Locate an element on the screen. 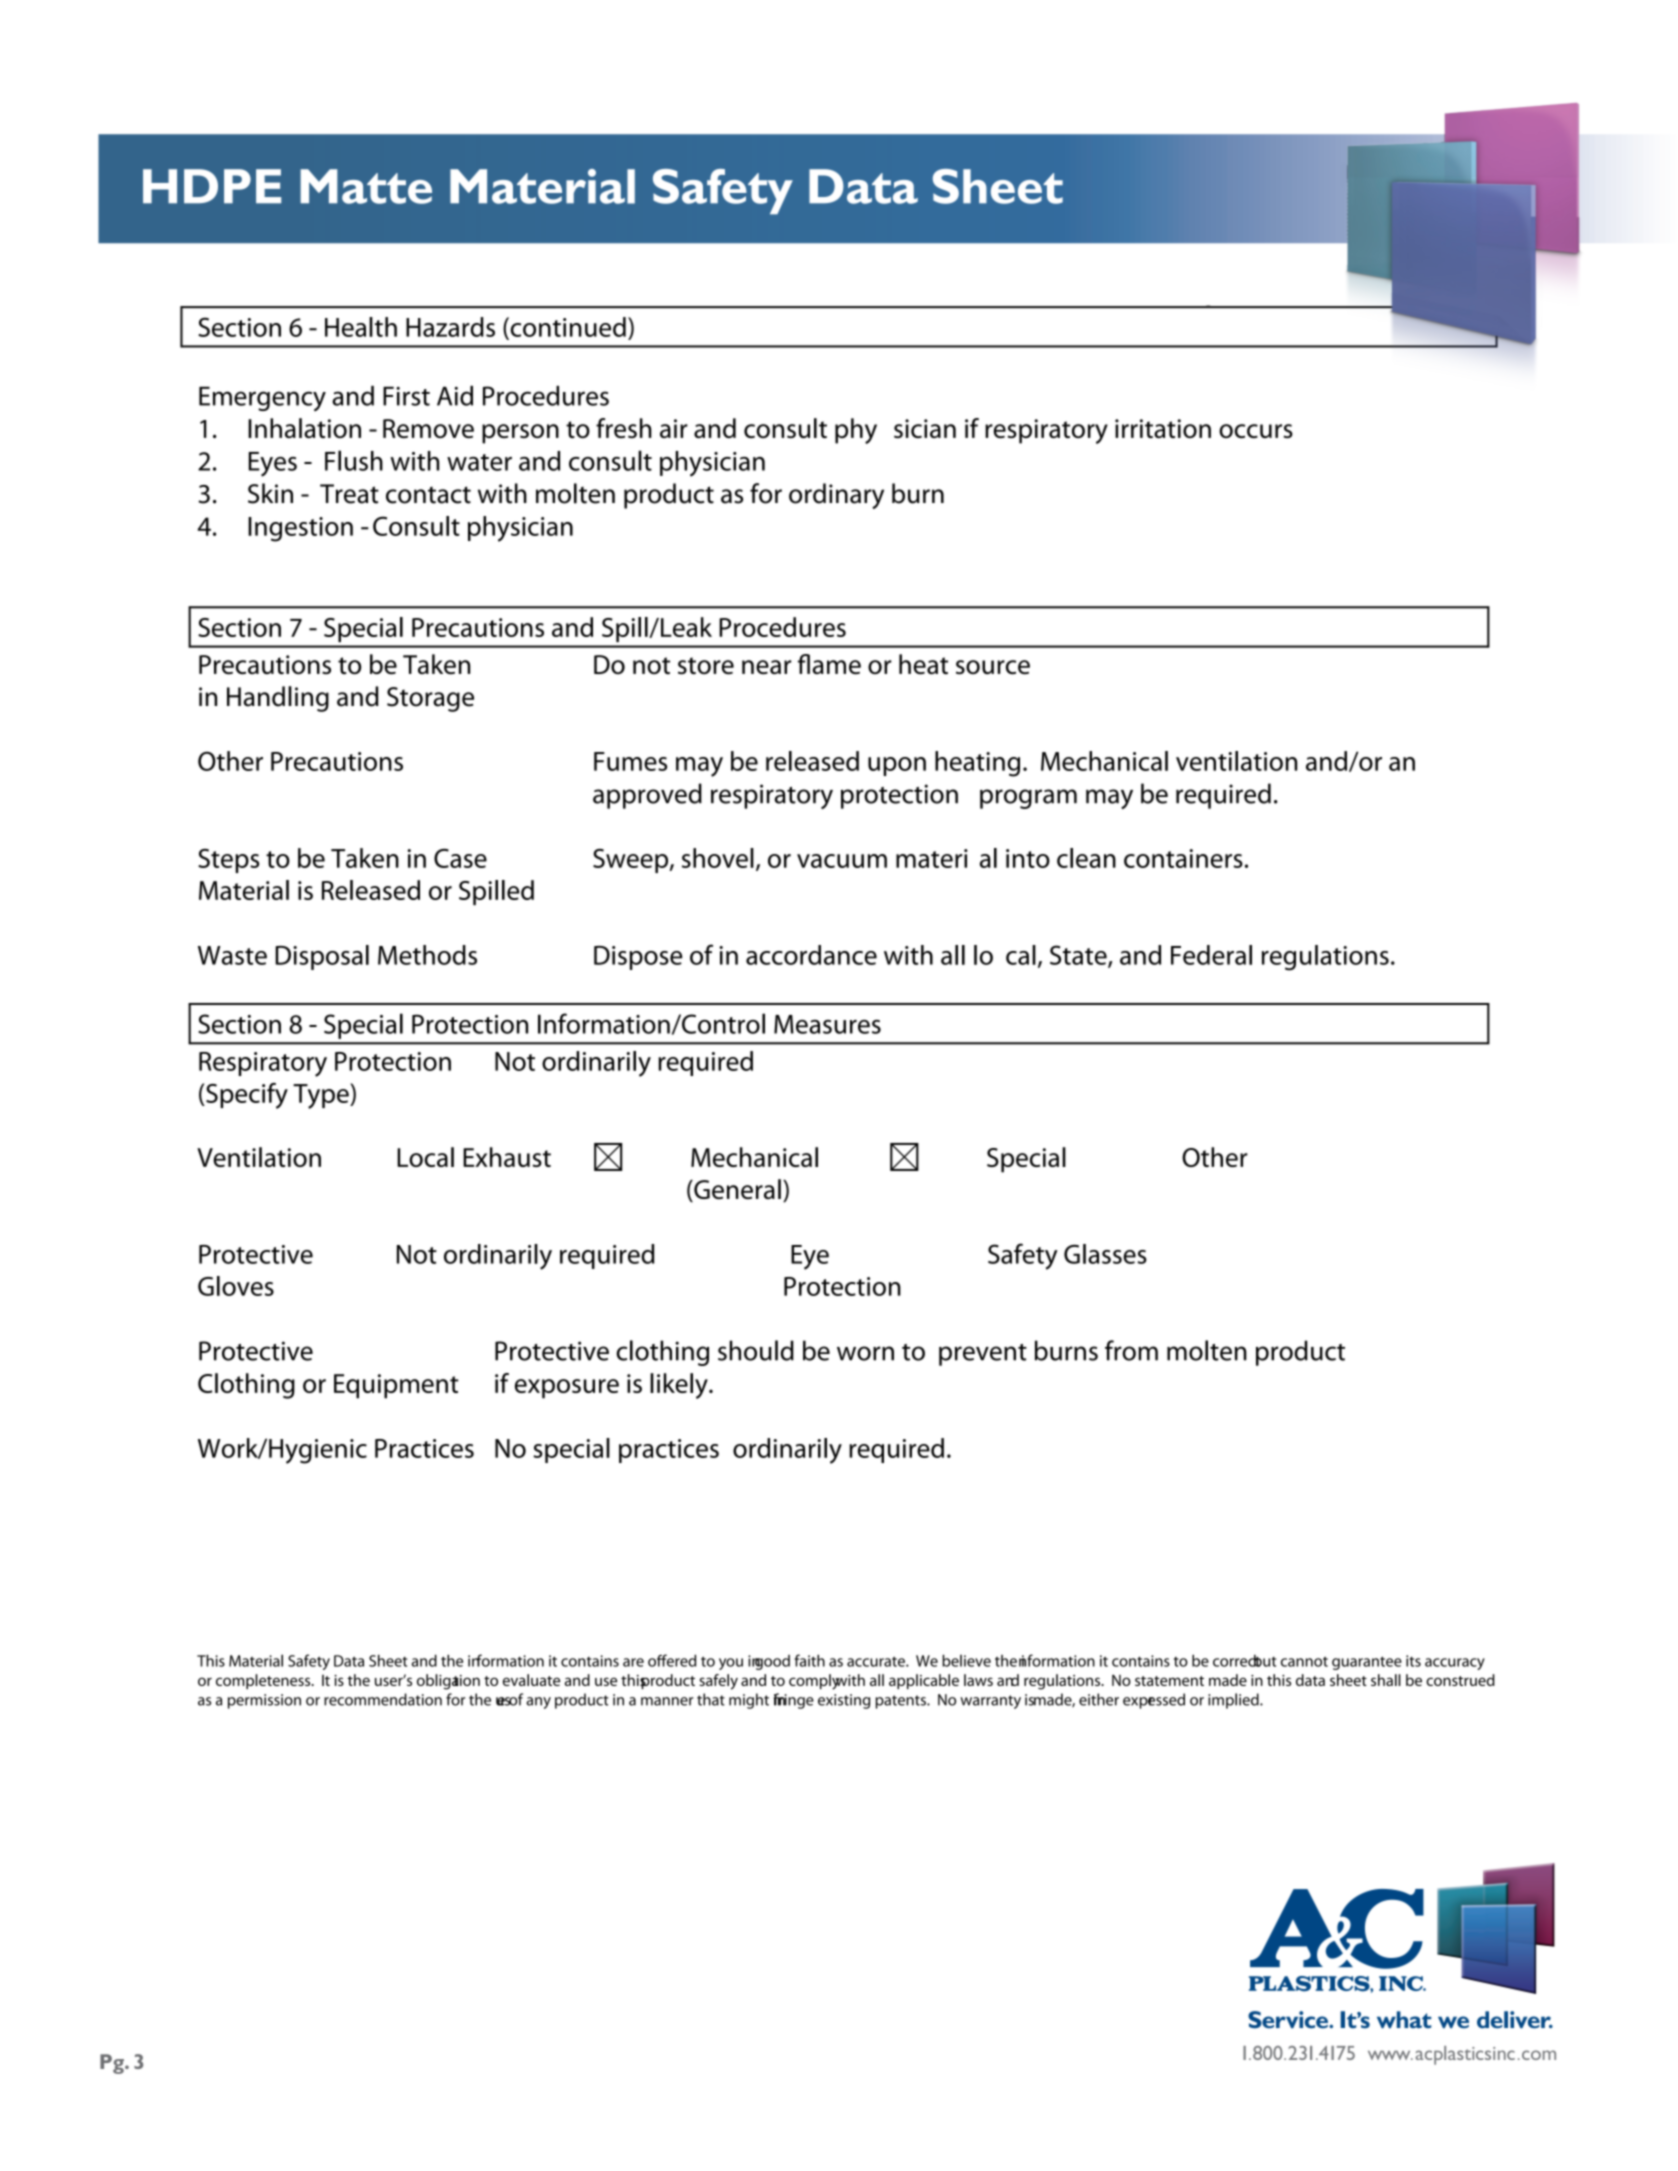  Matte is located at coordinates (366, 186).
